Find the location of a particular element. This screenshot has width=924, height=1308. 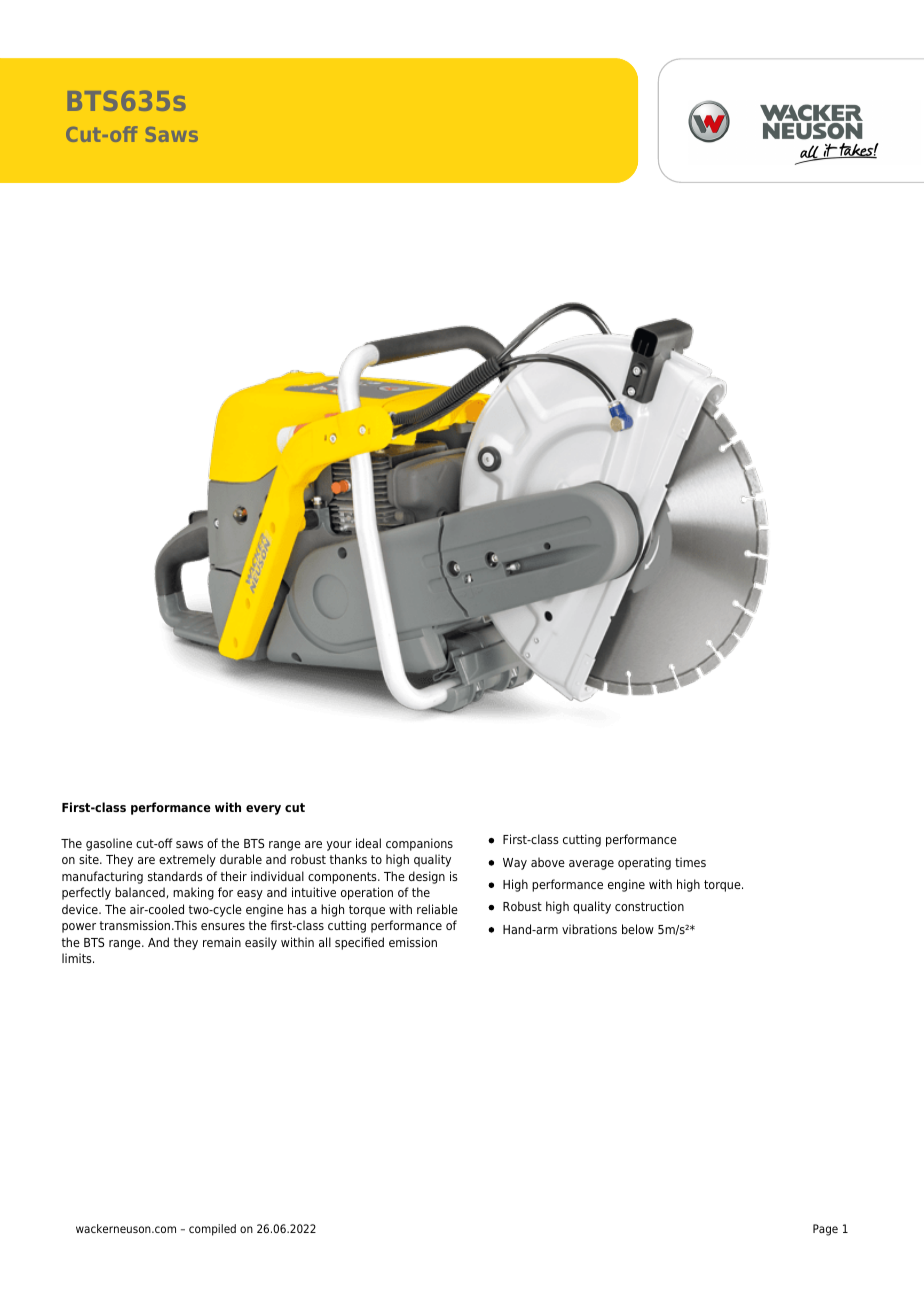

times is located at coordinates (690, 862).
